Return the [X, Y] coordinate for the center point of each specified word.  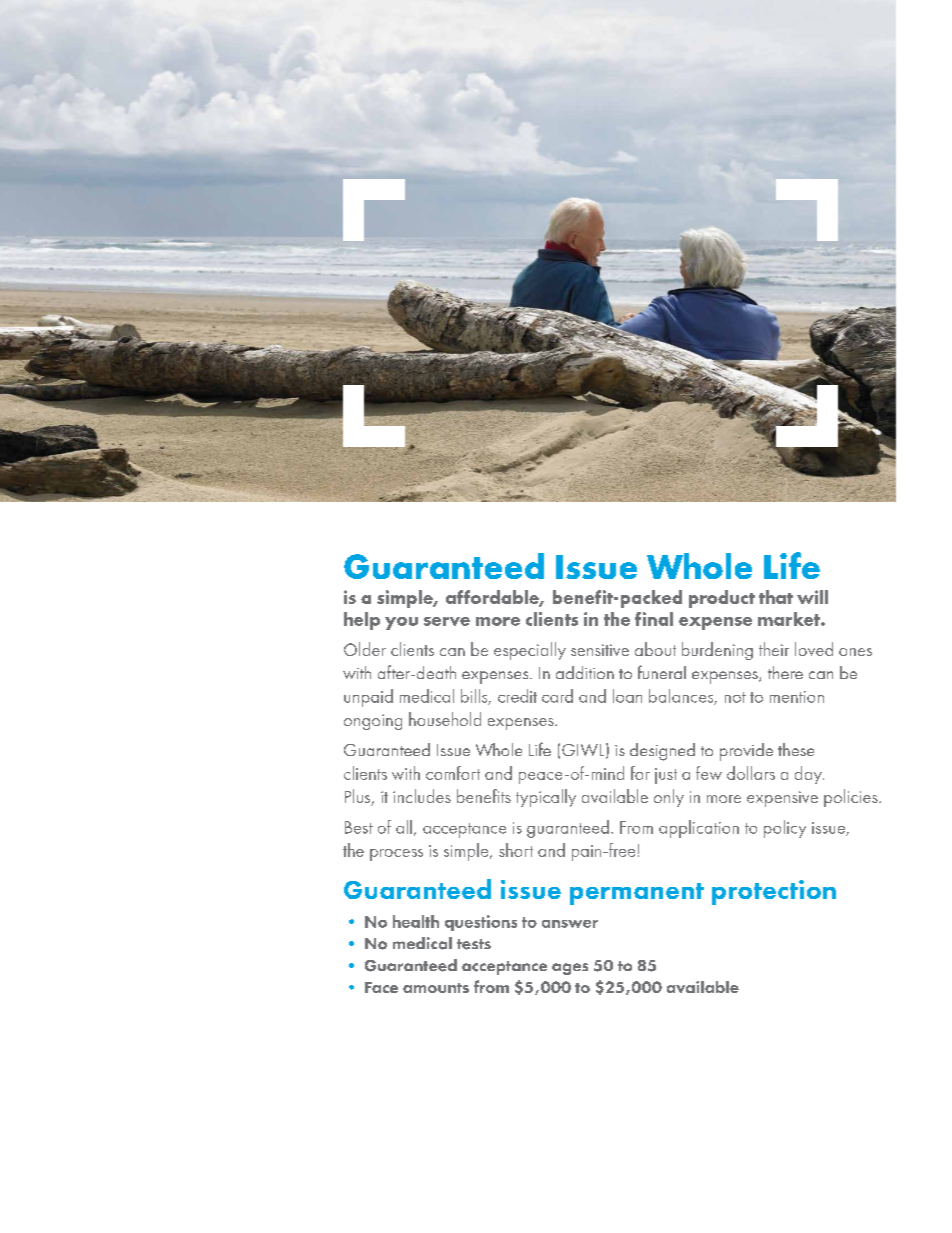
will [812, 597]
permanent [637, 894]
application [699, 829]
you [401, 623]
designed [662, 752]
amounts [436, 988]
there [785, 672]
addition [585, 672]
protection [774, 892]
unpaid [368, 698]
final [654, 619]
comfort [453, 773]
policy [785, 829]
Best [359, 827]
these [796, 749]
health [416, 921]
